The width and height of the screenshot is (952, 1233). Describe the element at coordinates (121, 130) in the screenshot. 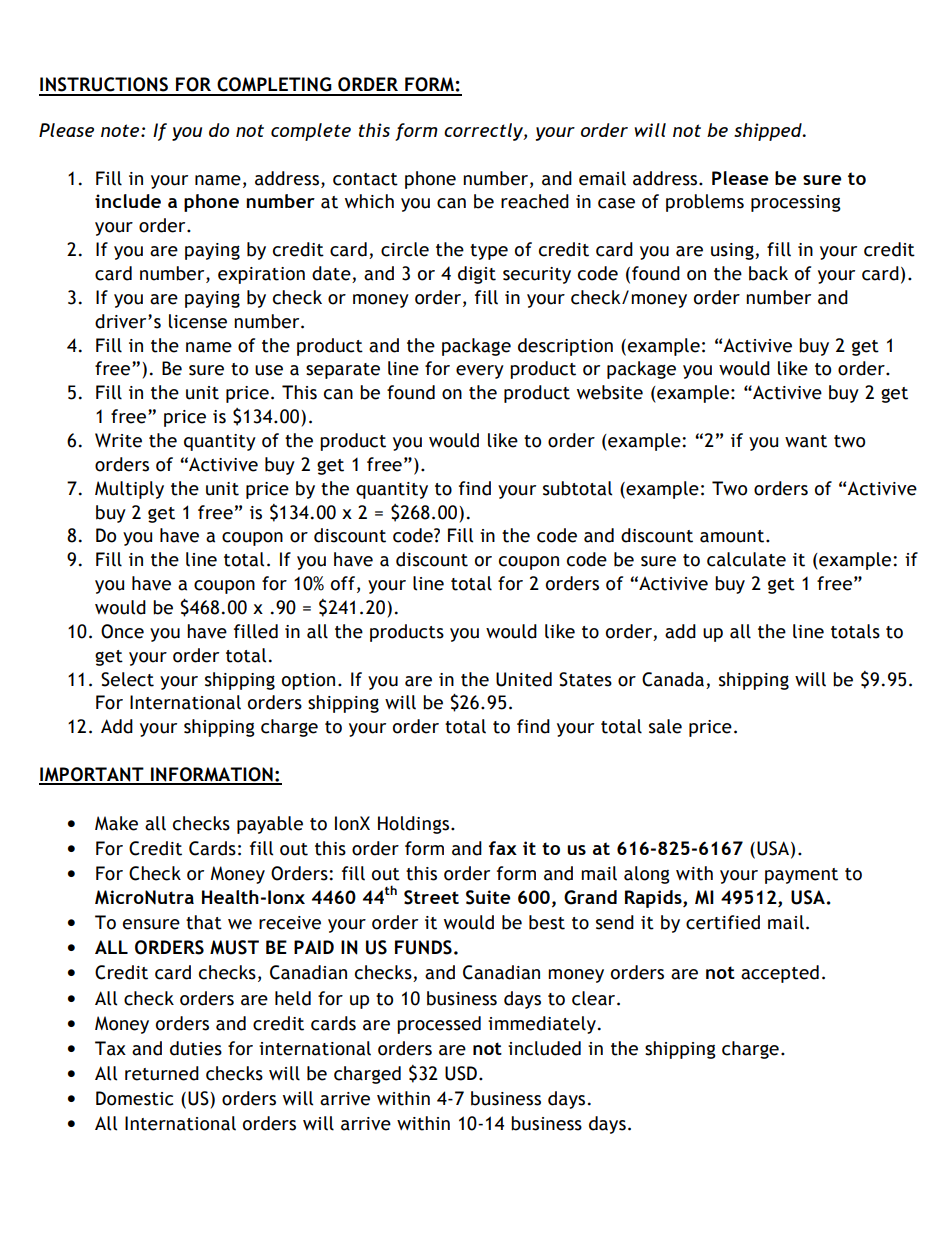

I see `note` at that location.
